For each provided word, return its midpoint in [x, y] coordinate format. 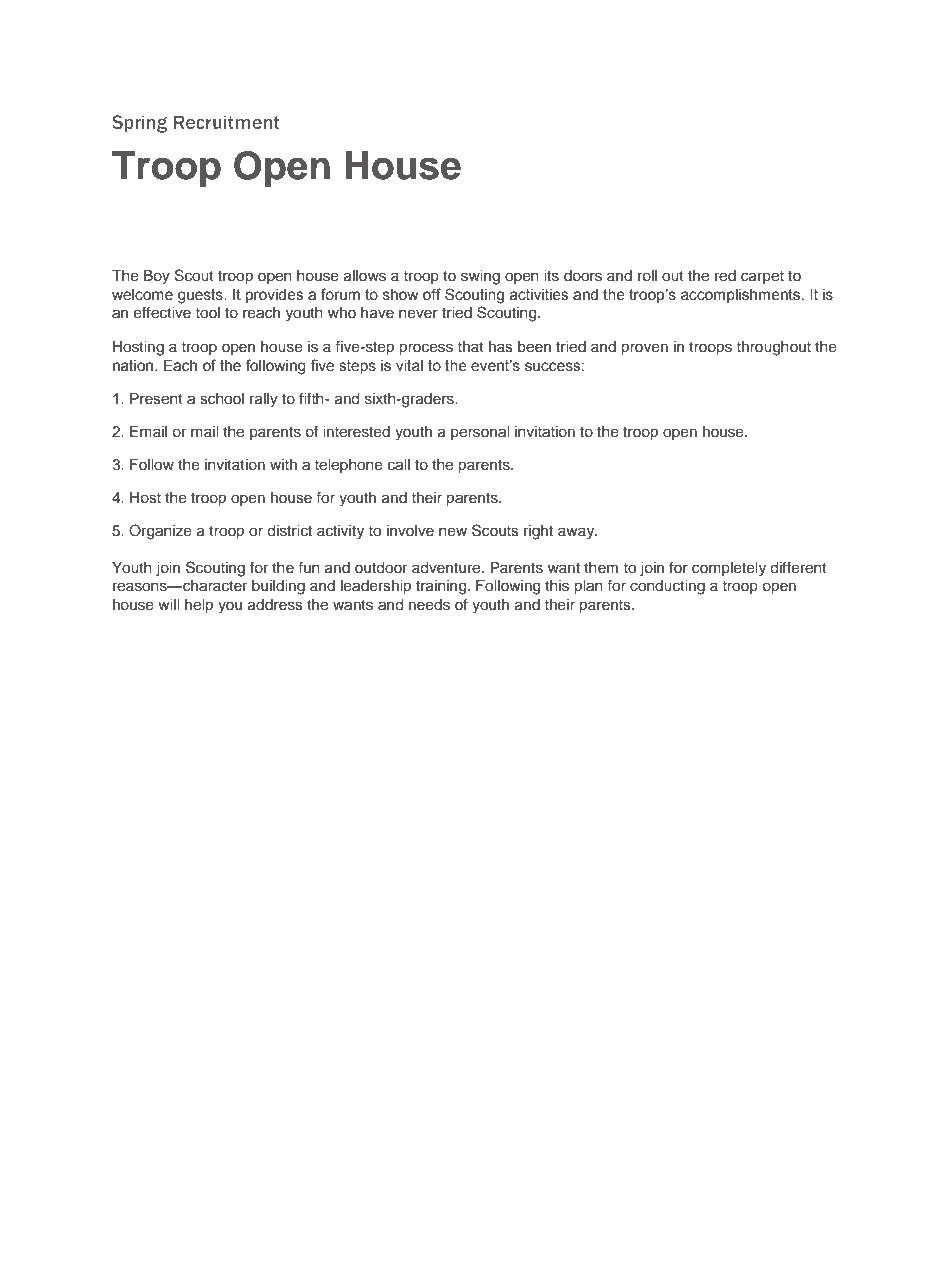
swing [480, 277]
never [418, 314]
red [725, 276]
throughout [774, 348]
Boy [157, 277]
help [199, 606]
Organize [160, 532]
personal [480, 433]
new [453, 532]
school [222, 399]
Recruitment [226, 122]
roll [647, 275]
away [577, 533]
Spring [139, 124]
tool [208, 312]
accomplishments [742, 296]
